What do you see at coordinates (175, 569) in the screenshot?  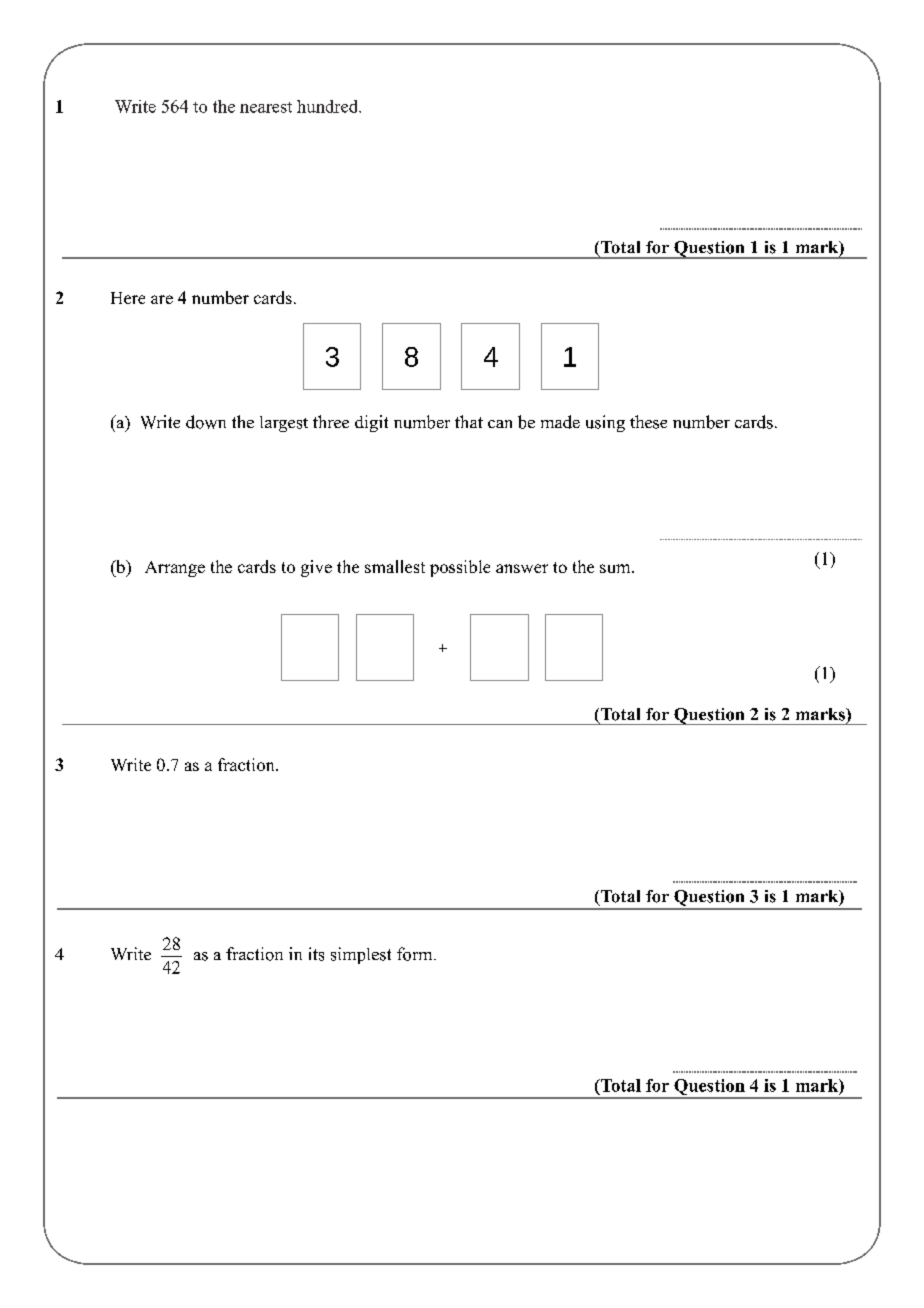 I see `Arrange` at bounding box center [175, 569].
